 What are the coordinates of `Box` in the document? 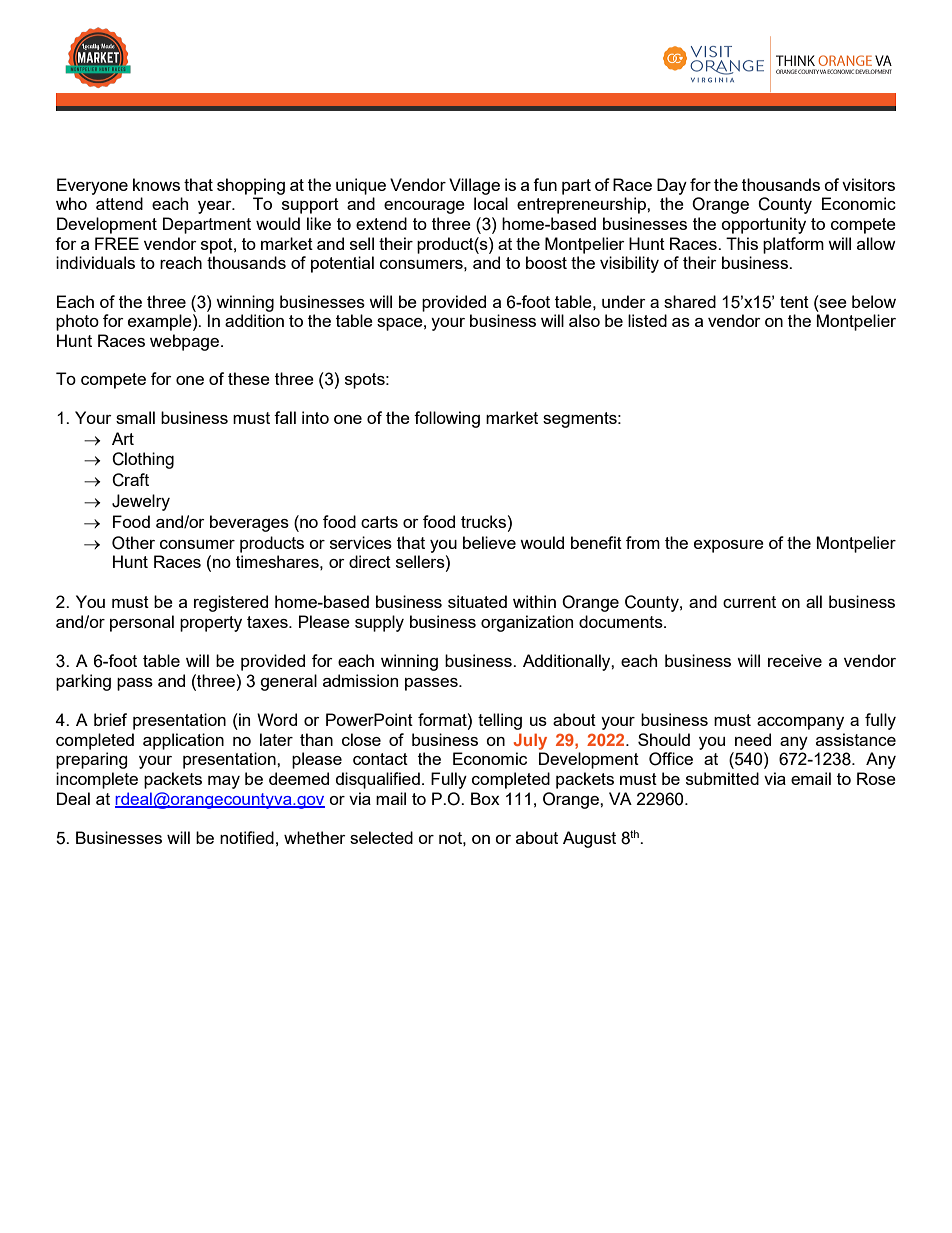 It's located at (485, 798).
